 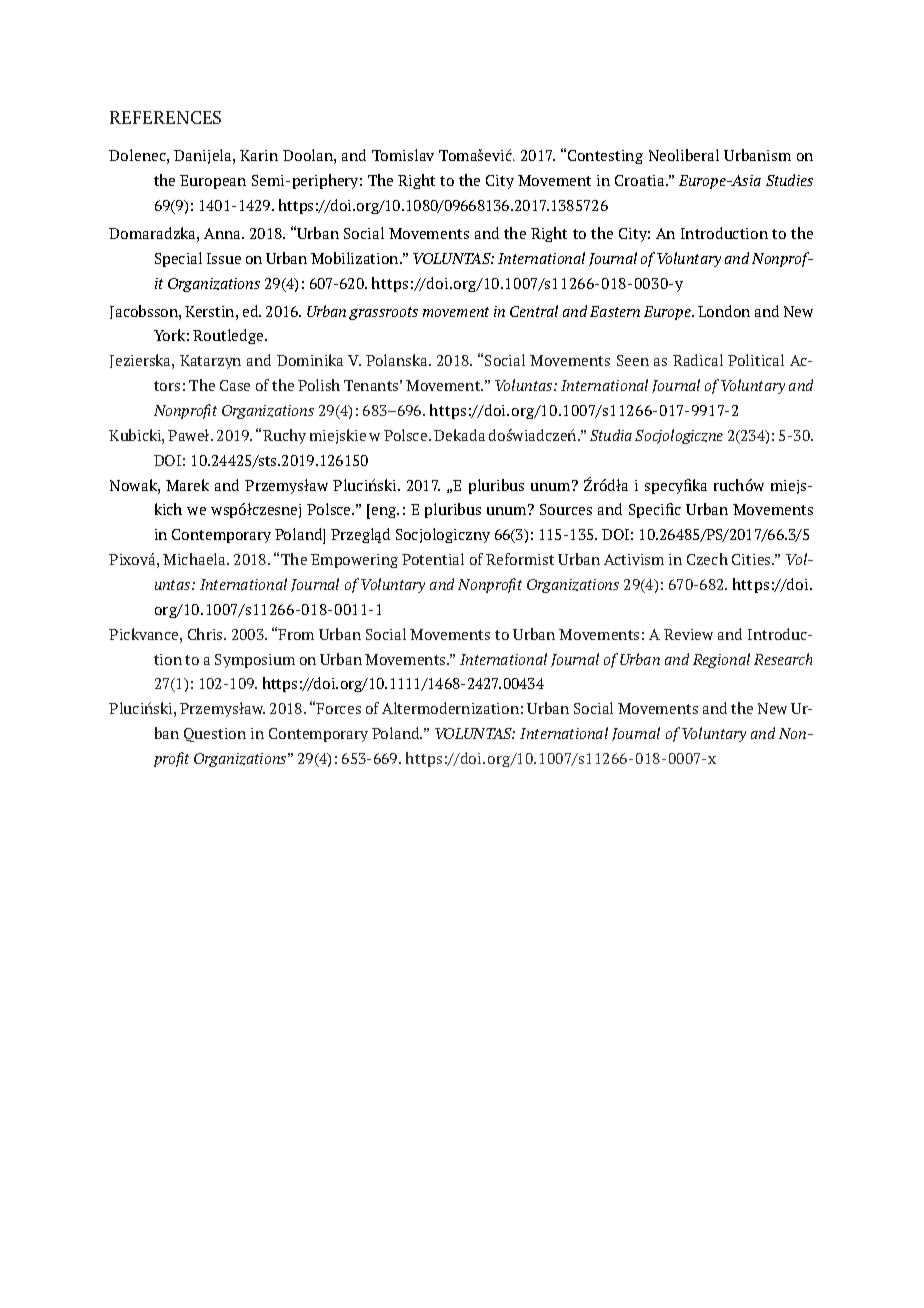 I want to click on Symposium, so click(x=255, y=661).
